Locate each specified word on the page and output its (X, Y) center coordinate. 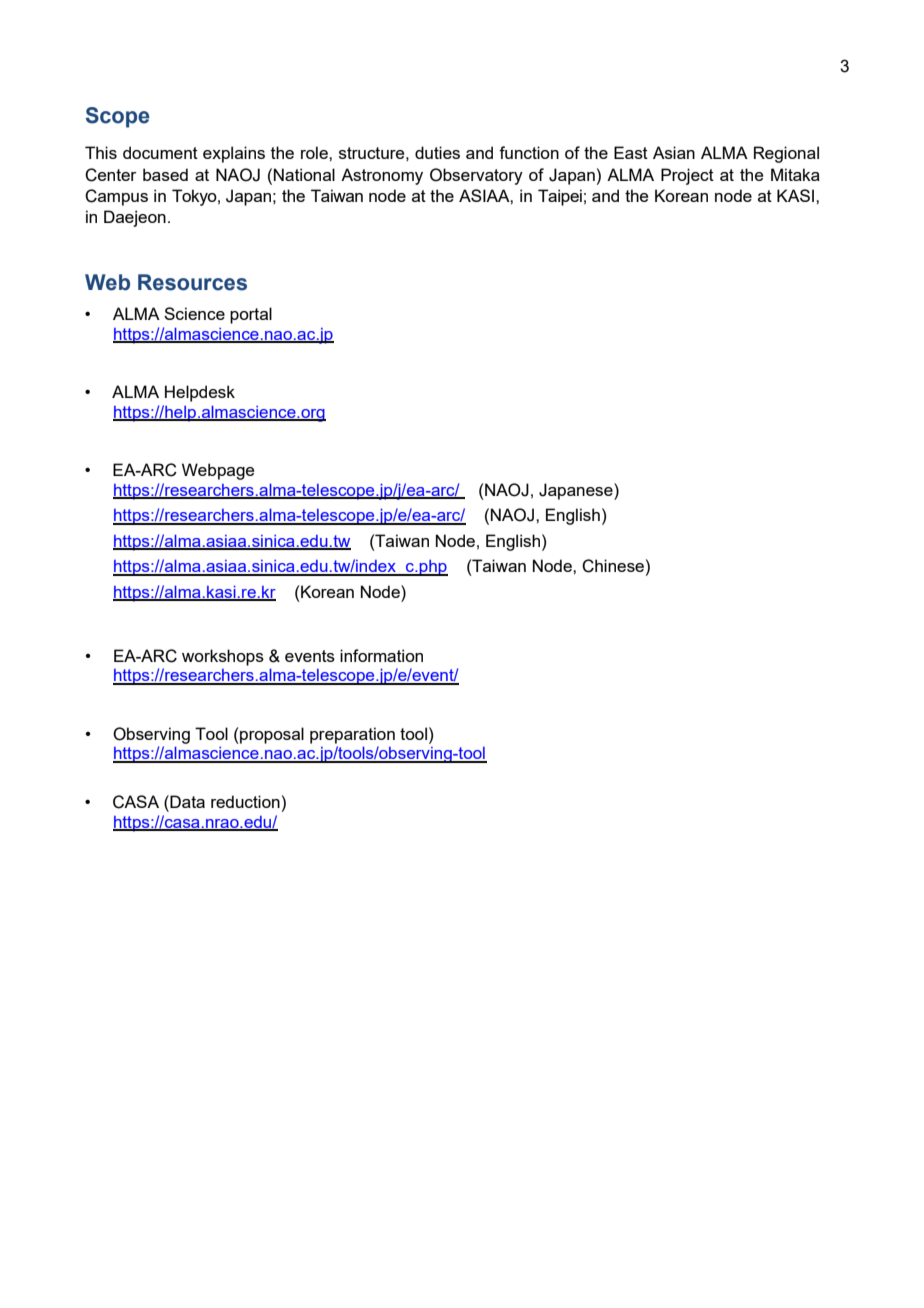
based (165, 174)
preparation (352, 735)
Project (687, 176)
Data (186, 801)
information (381, 655)
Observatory (476, 176)
